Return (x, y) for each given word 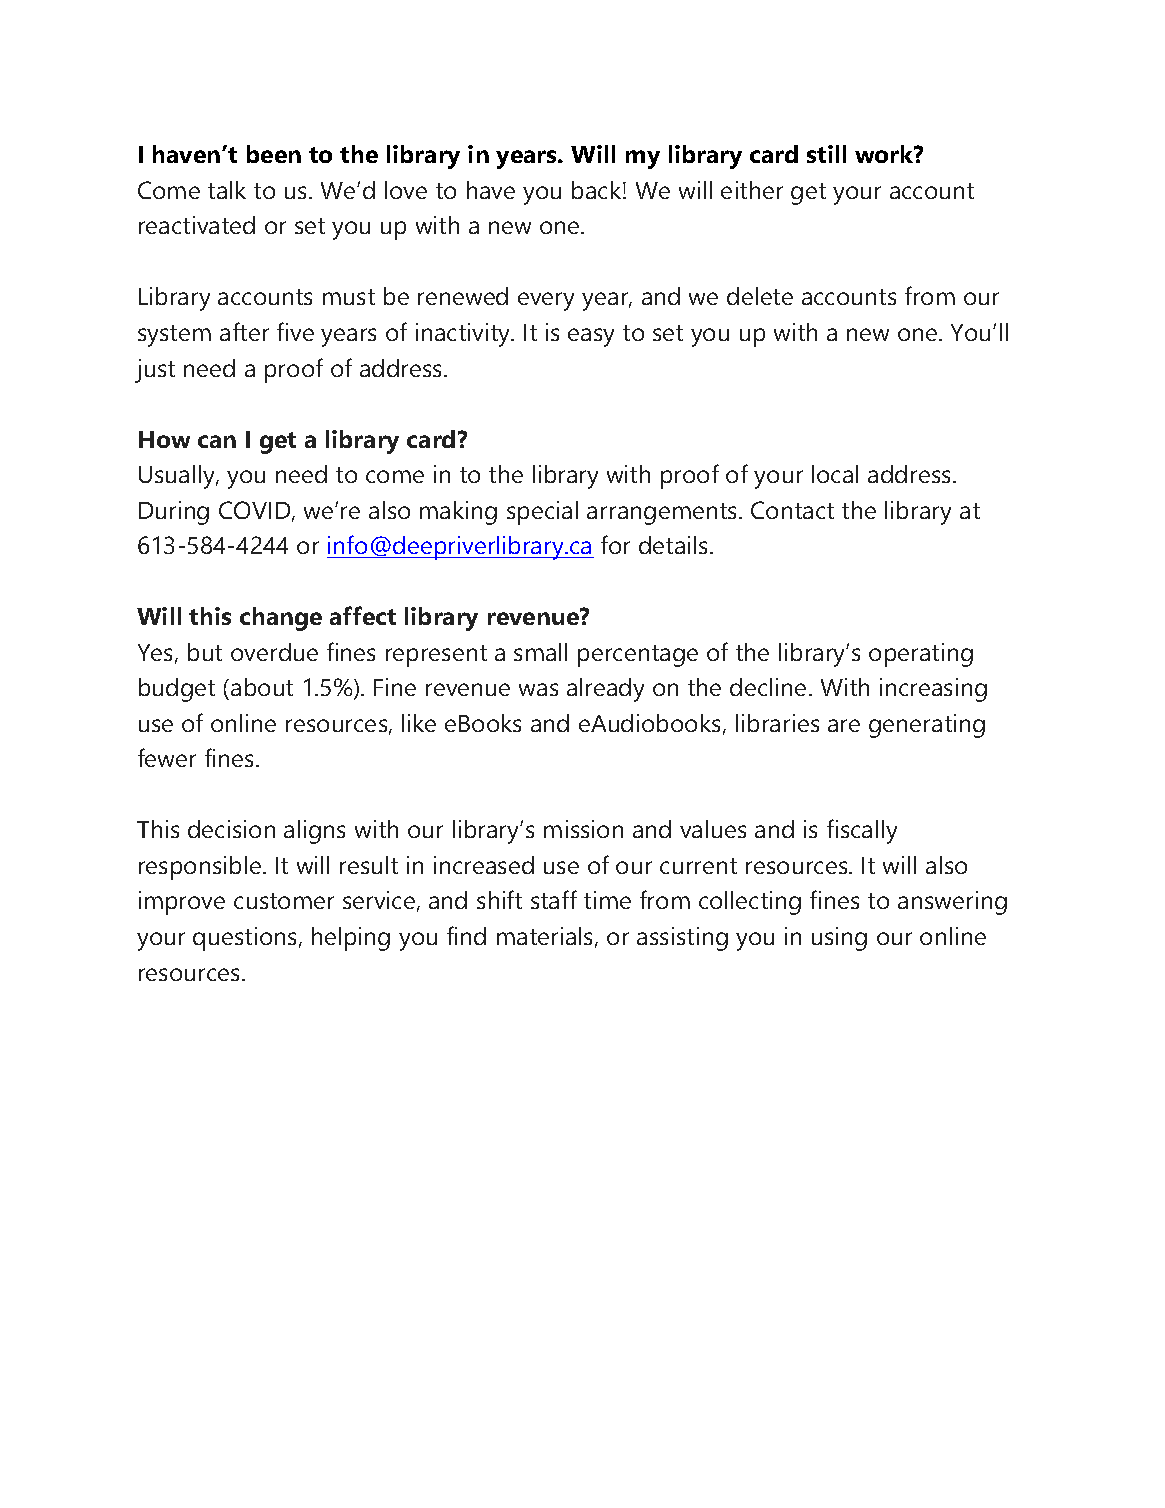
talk (227, 190)
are (844, 725)
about (262, 687)
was (538, 689)
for (615, 544)
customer (284, 901)
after (244, 331)
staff (554, 899)
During (174, 513)
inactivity (464, 335)
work (885, 154)
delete (760, 296)
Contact (792, 510)
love (406, 190)
